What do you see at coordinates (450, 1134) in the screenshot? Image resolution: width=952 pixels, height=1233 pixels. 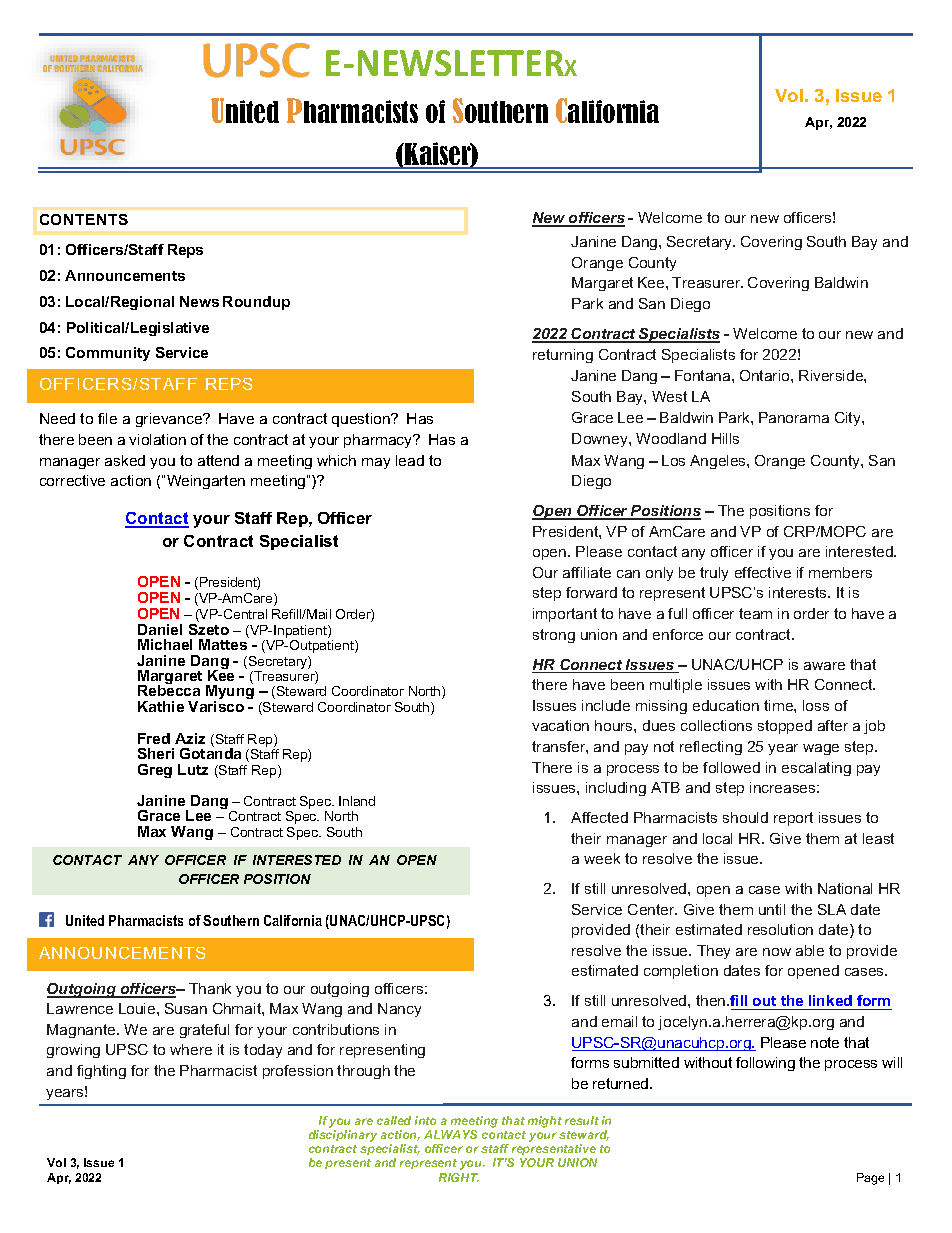 I see `ALWAYS` at bounding box center [450, 1134].
